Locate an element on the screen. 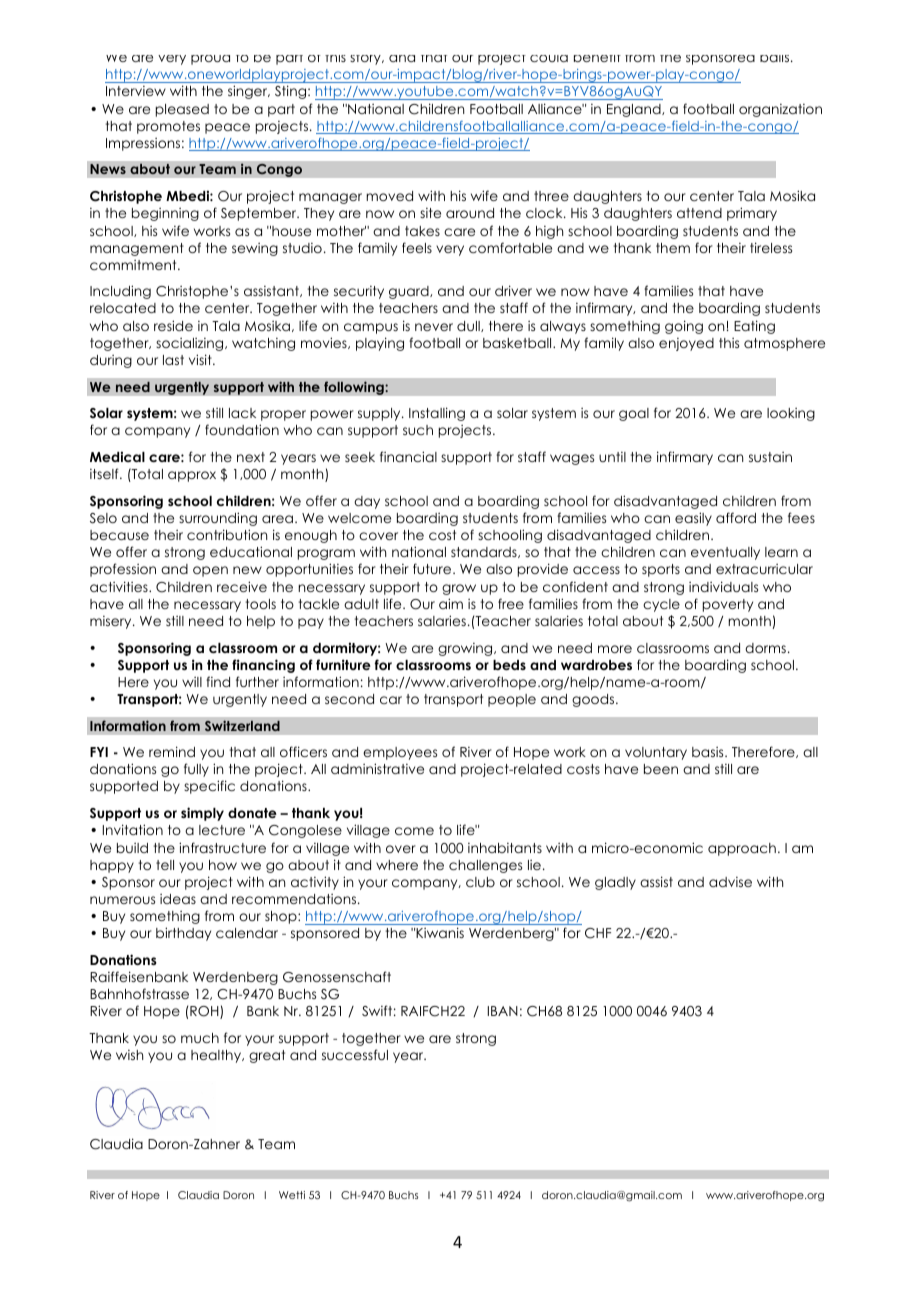 This screenshot has width=924, height=1308. pleased is located at coordinates (182, 110).
